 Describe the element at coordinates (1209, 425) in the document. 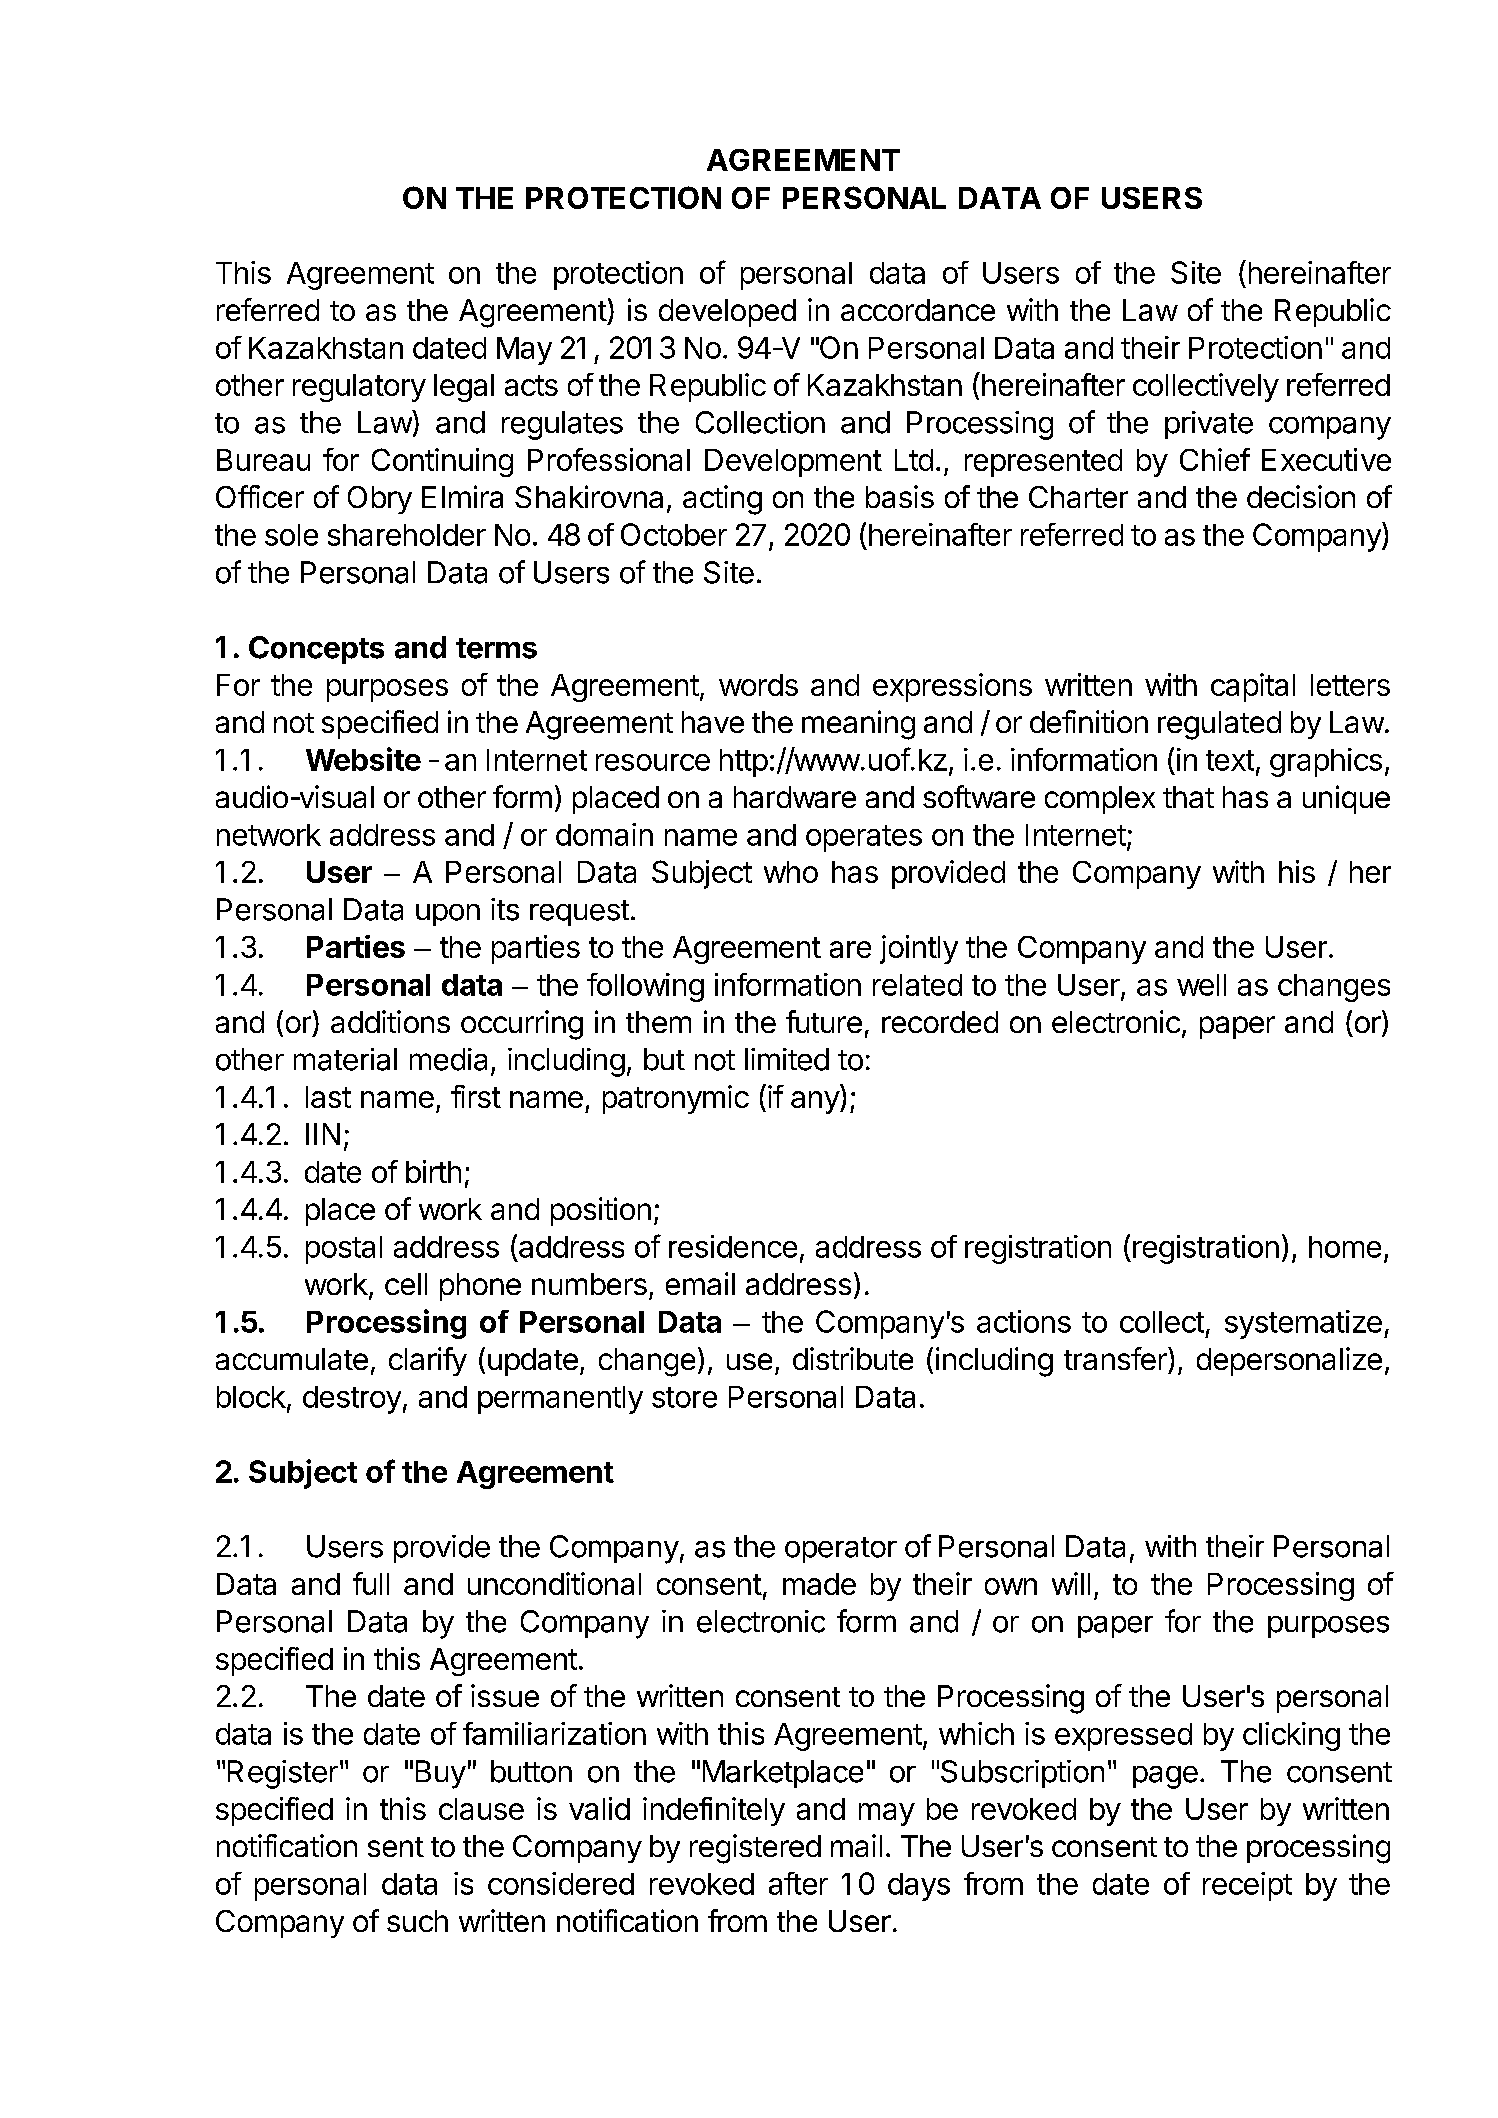

I see `private` at that location.
